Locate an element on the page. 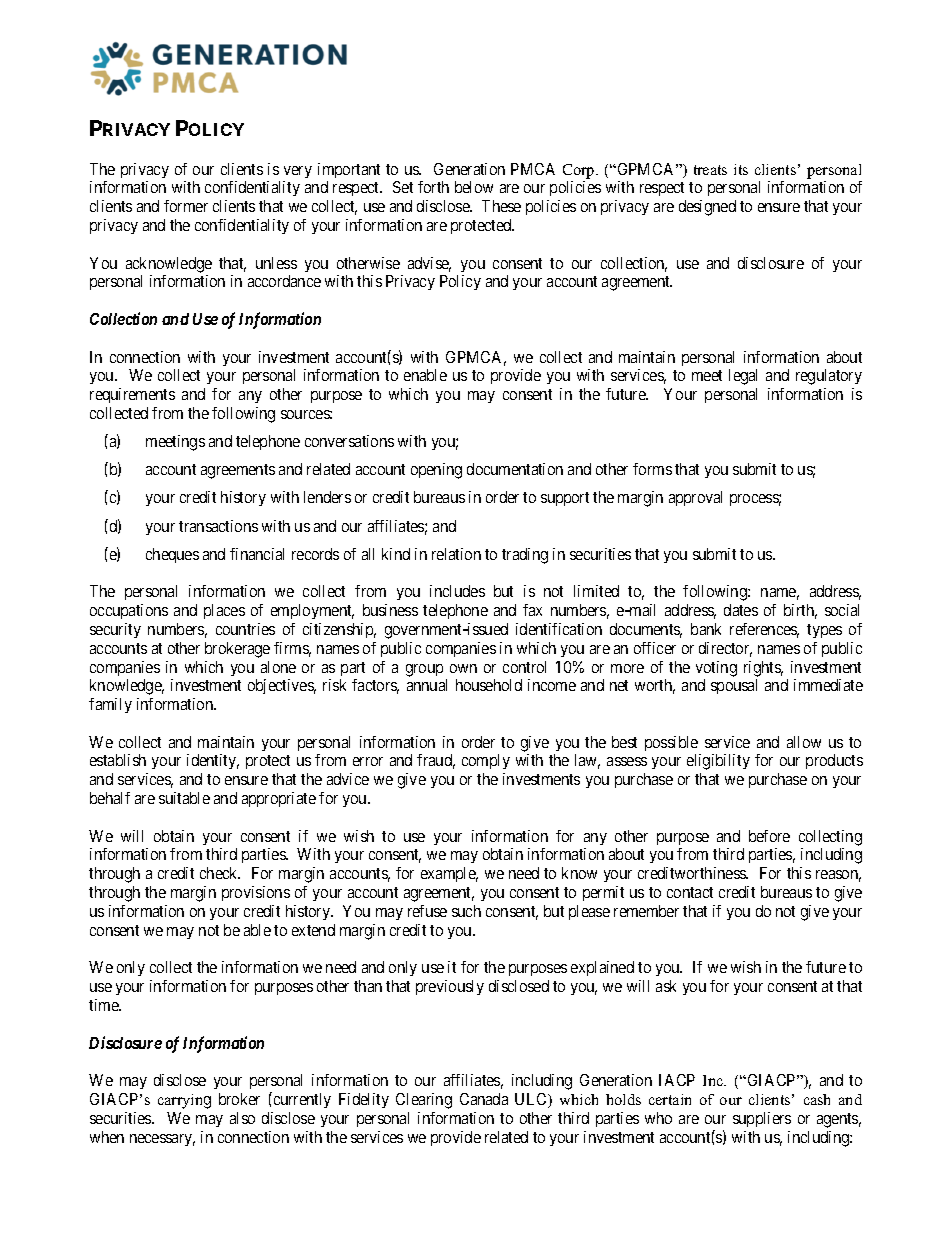 Image resolution: width=952 pixels, height=1233 pixels. former is located at coordinates (186, 206).
